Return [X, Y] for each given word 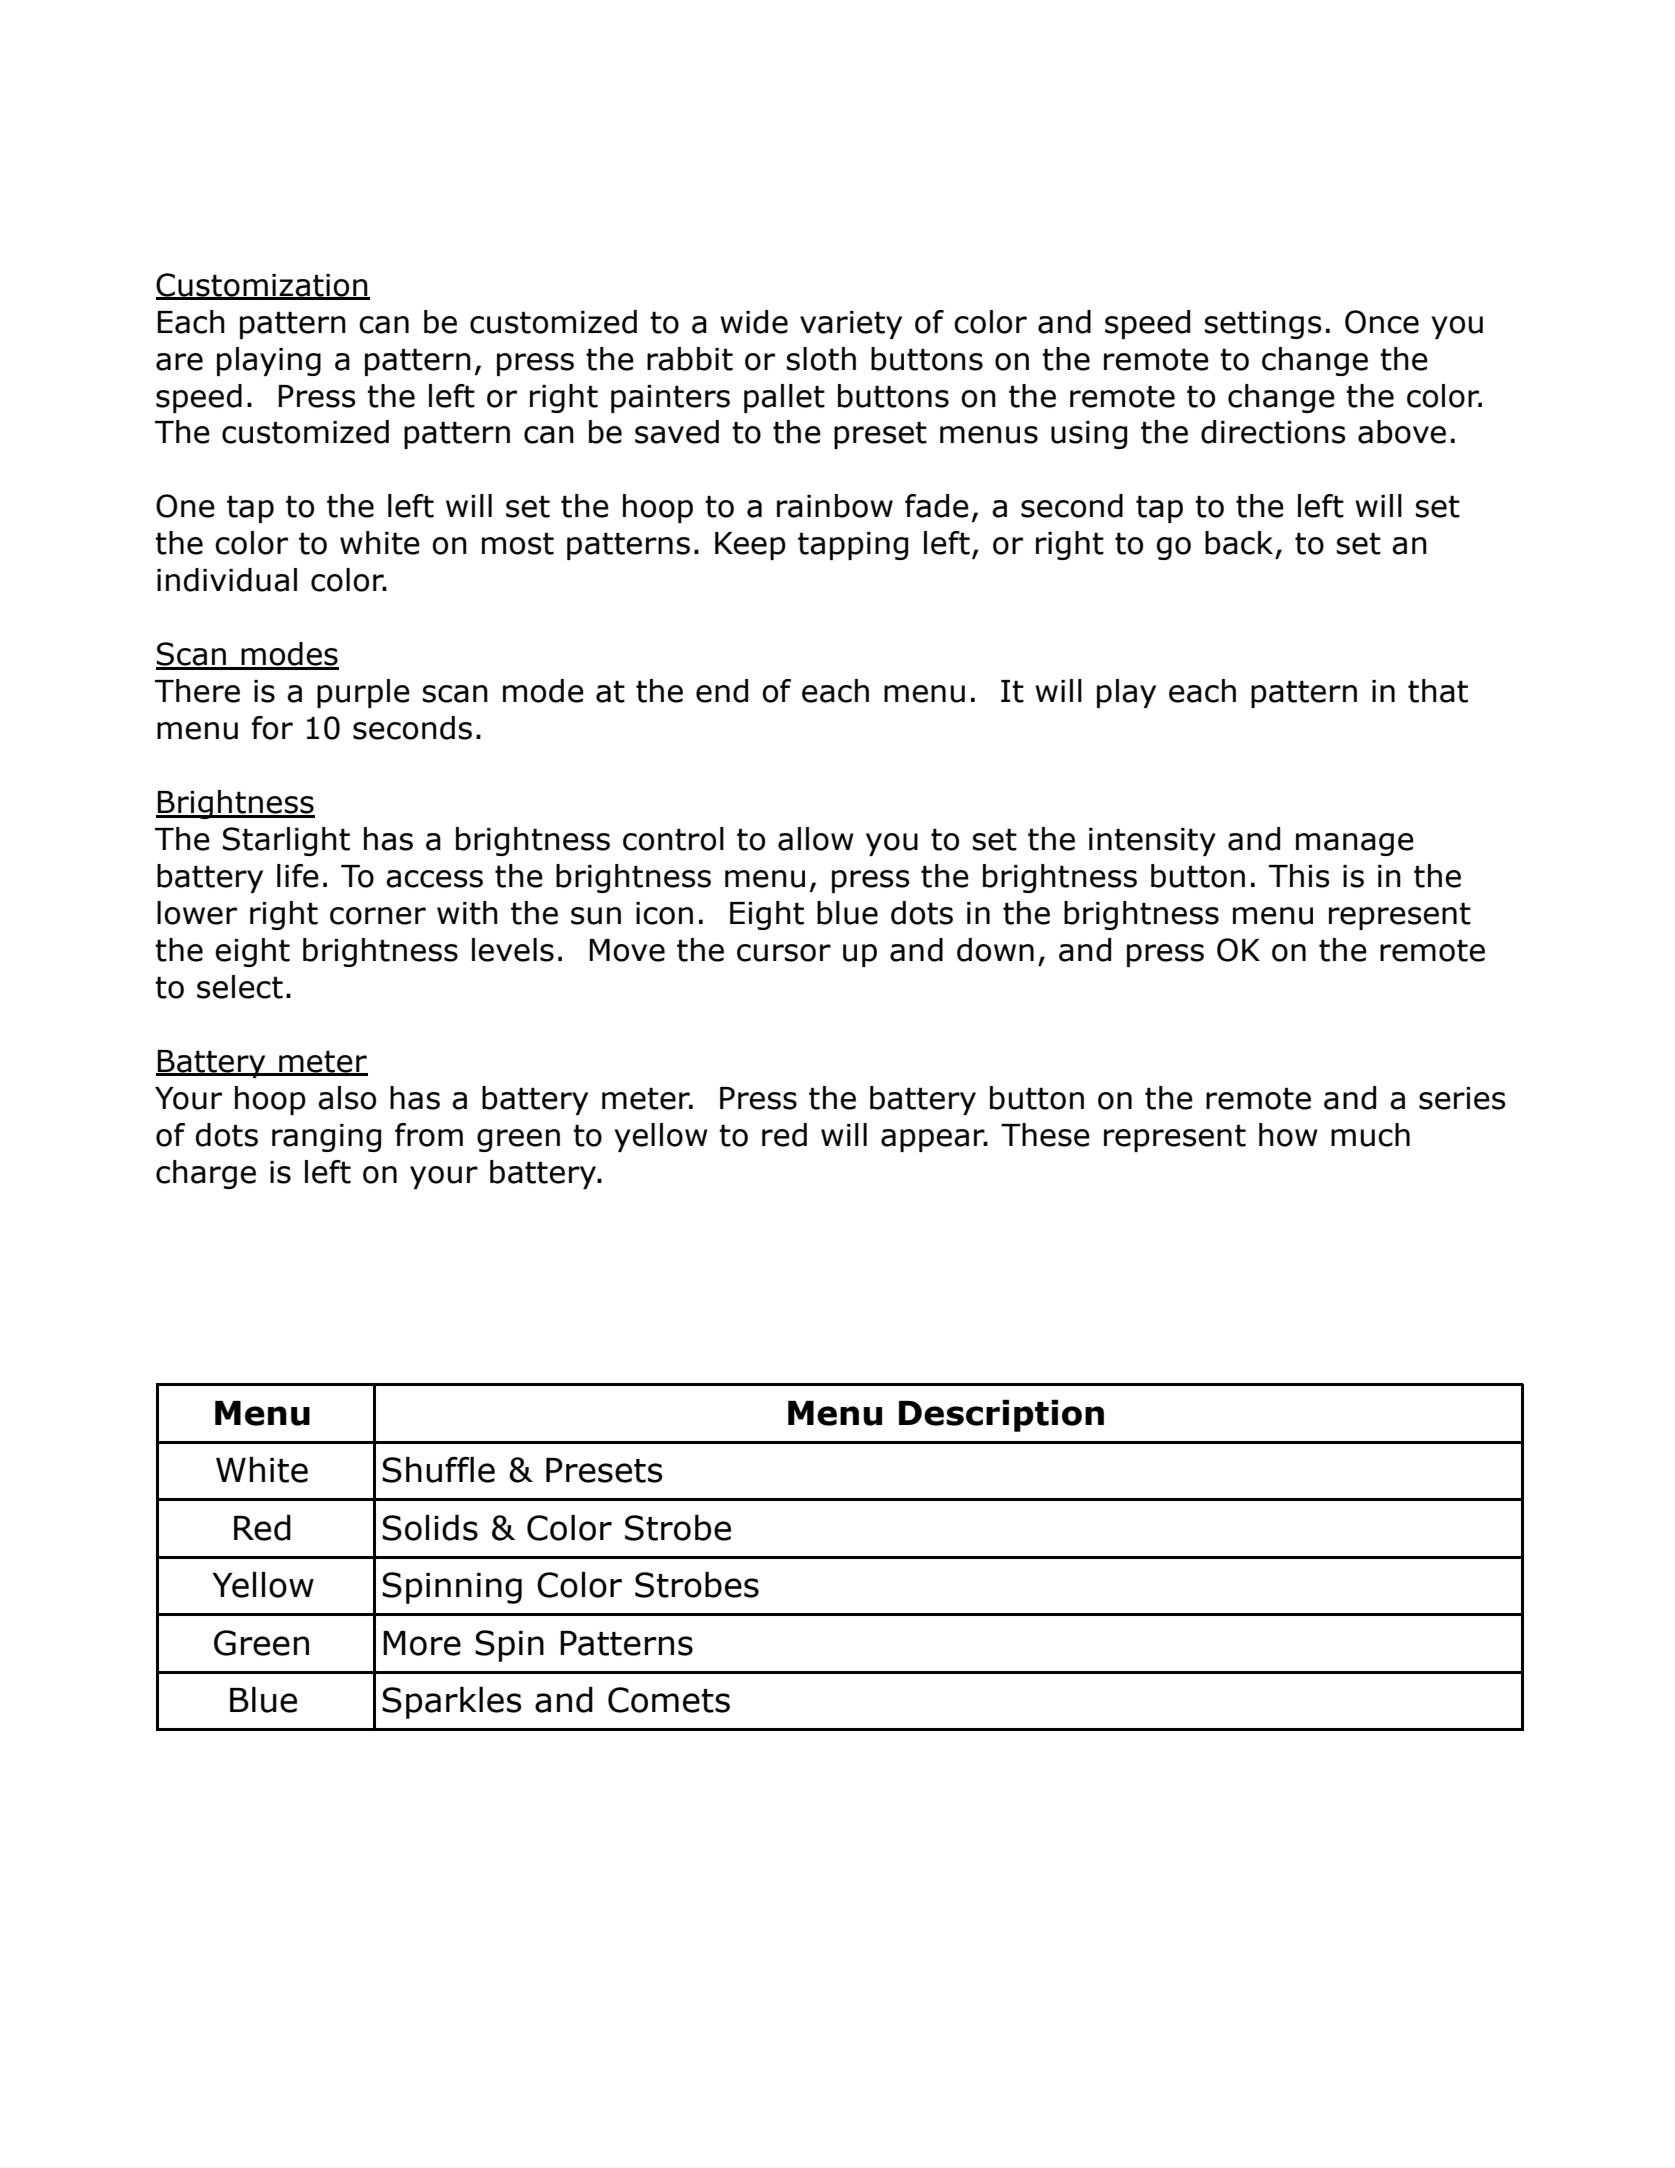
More [422, 1643]
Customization [263, 286]
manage [1355, 844]
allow [816, 839]
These [1045, 1135]
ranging [326, 1138]
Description [1001, 1416]
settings [1263, 325]
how [1288, 1135]
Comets [669, 1700]
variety [851, 325]
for [272, 728]
